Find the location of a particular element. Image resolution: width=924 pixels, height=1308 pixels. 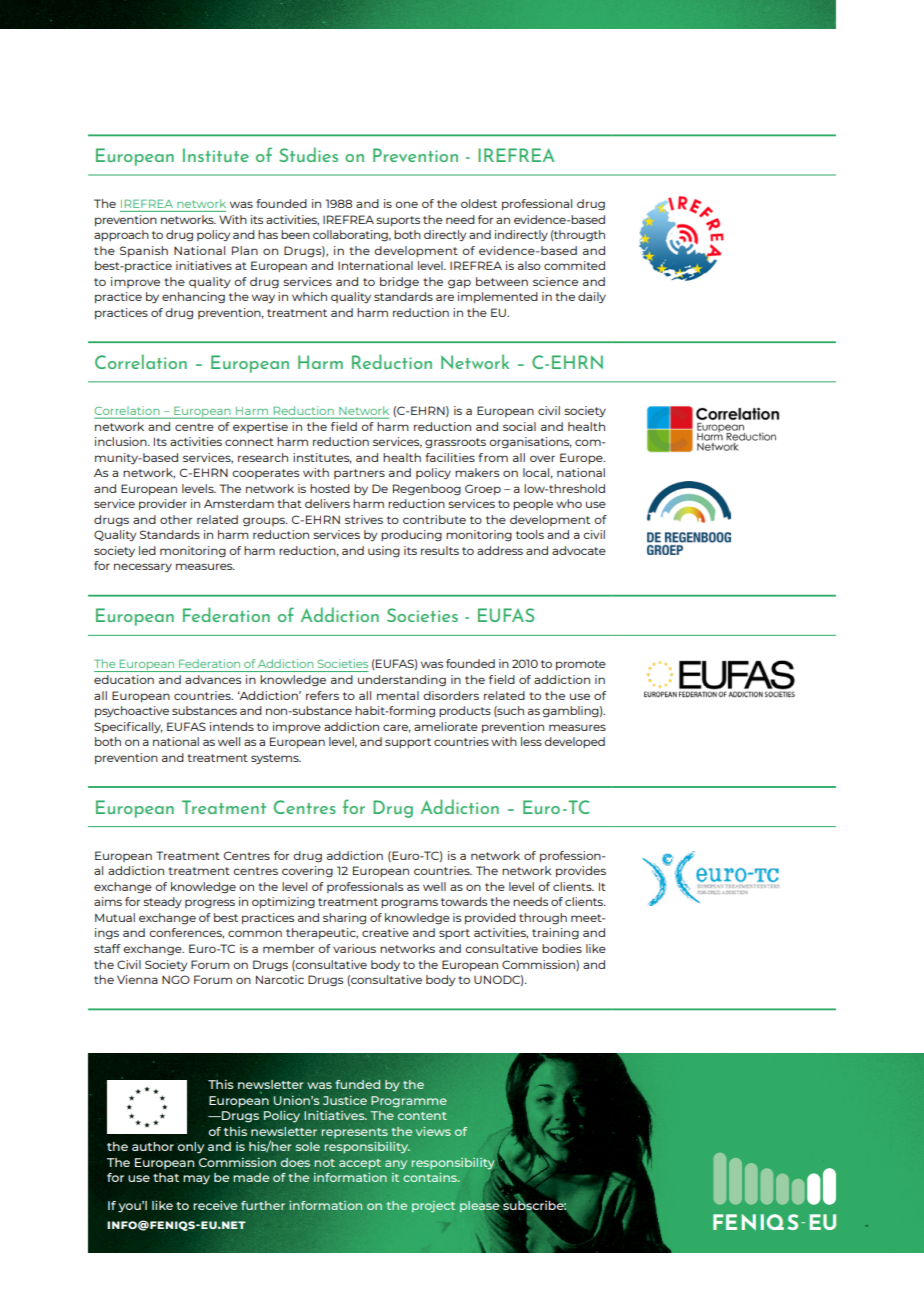

author is located at coordinates (153, 1146).
